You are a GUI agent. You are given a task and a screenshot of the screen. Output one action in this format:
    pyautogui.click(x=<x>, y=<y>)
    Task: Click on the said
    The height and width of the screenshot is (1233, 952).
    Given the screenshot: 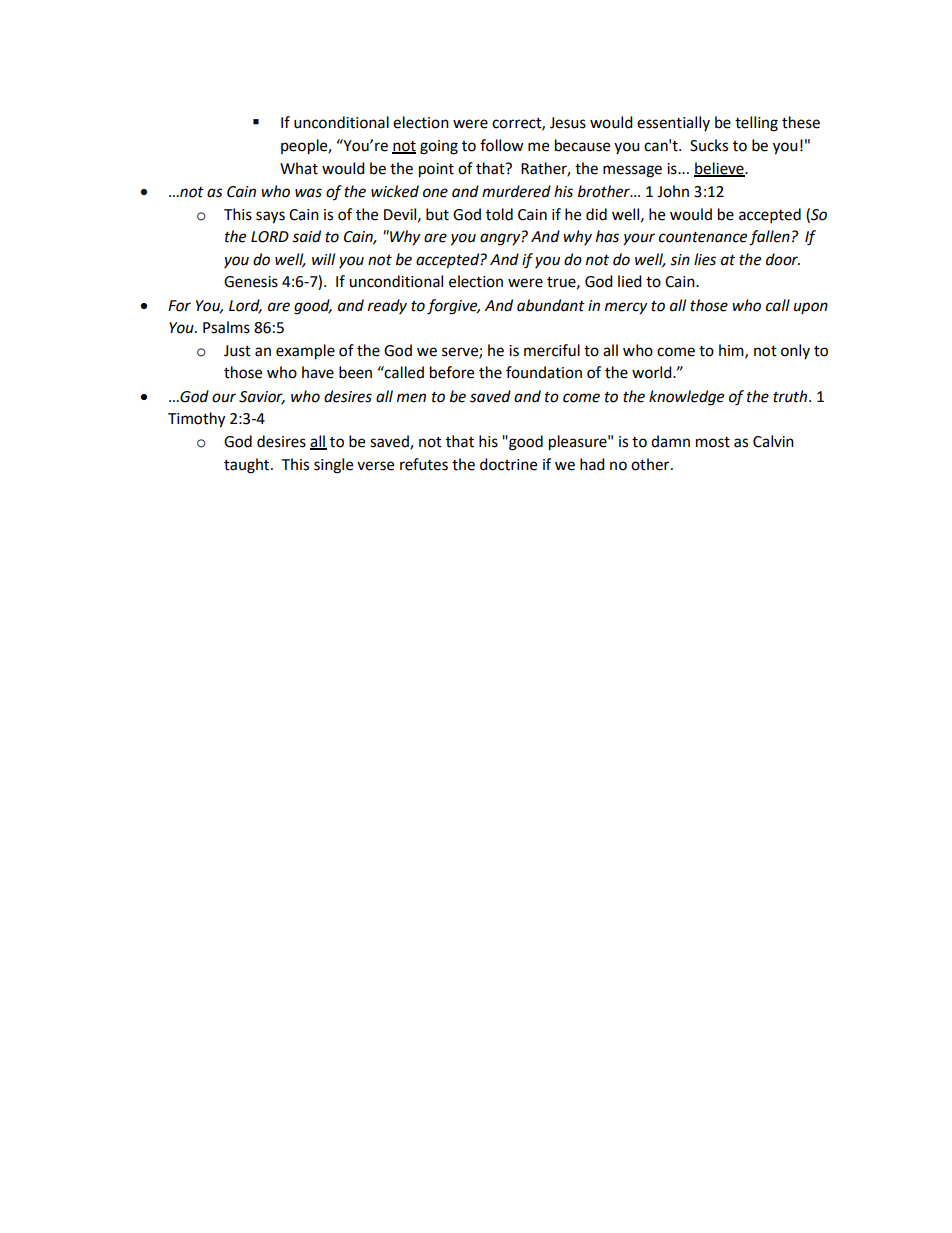 What is the action you would take?
    pyautogui.click(x=306, y=236)
